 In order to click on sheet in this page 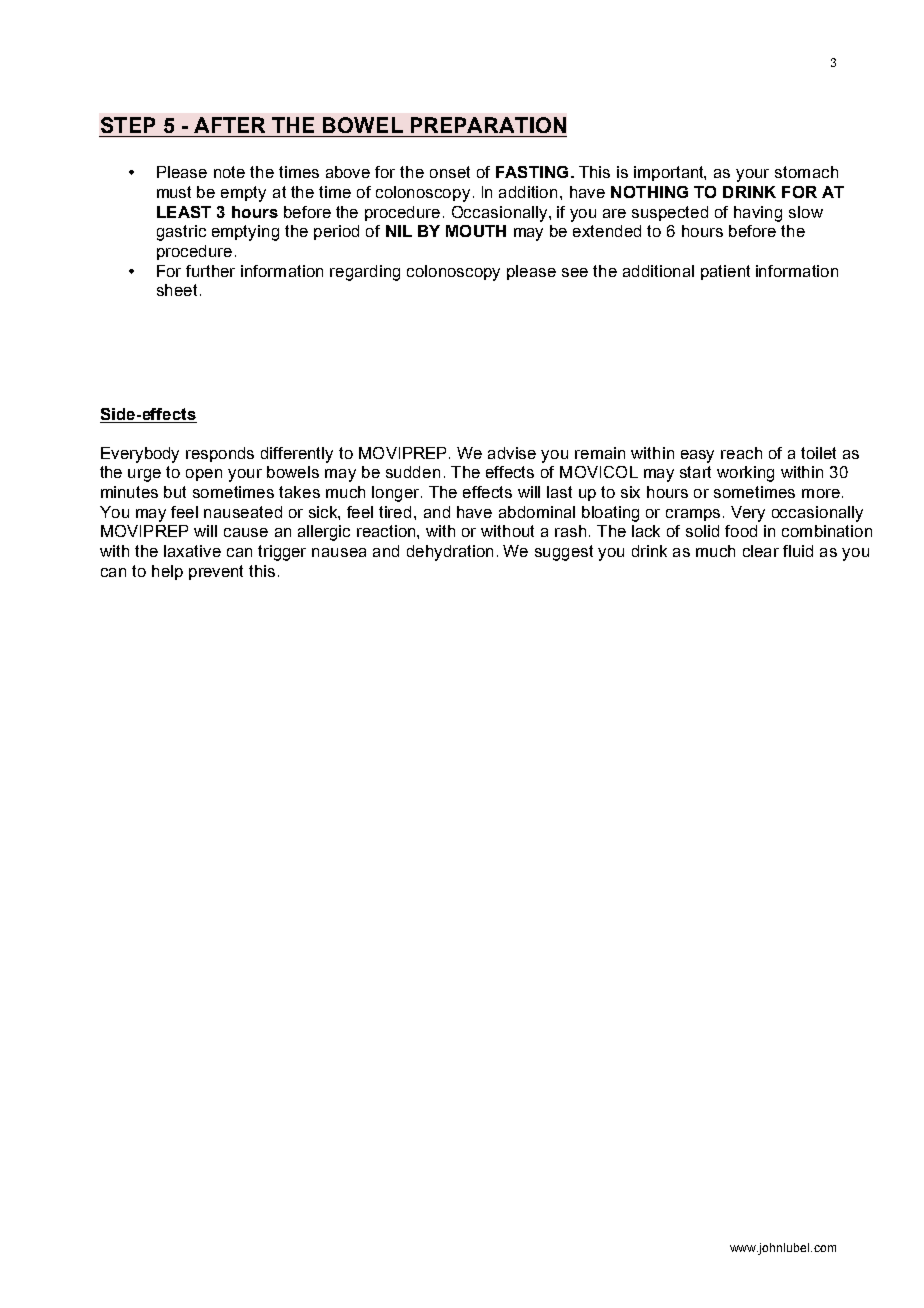, I will do `click(177, 290)`.
